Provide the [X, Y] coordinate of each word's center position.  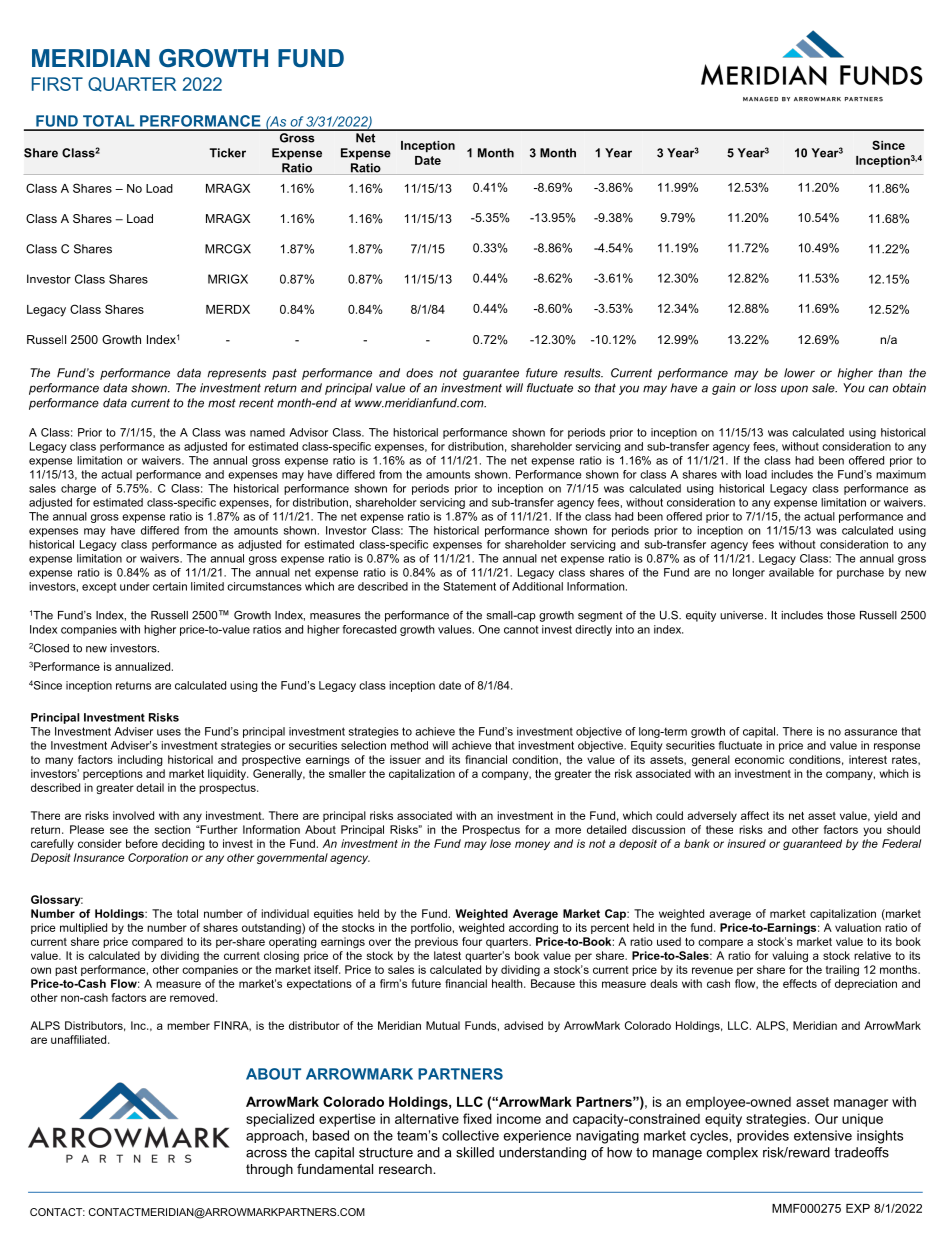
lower [799, 373]
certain [170, 586]
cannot [521, 629]
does [419, 373]
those [841, 615]
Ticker [228, 153]
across [266, 1154]
